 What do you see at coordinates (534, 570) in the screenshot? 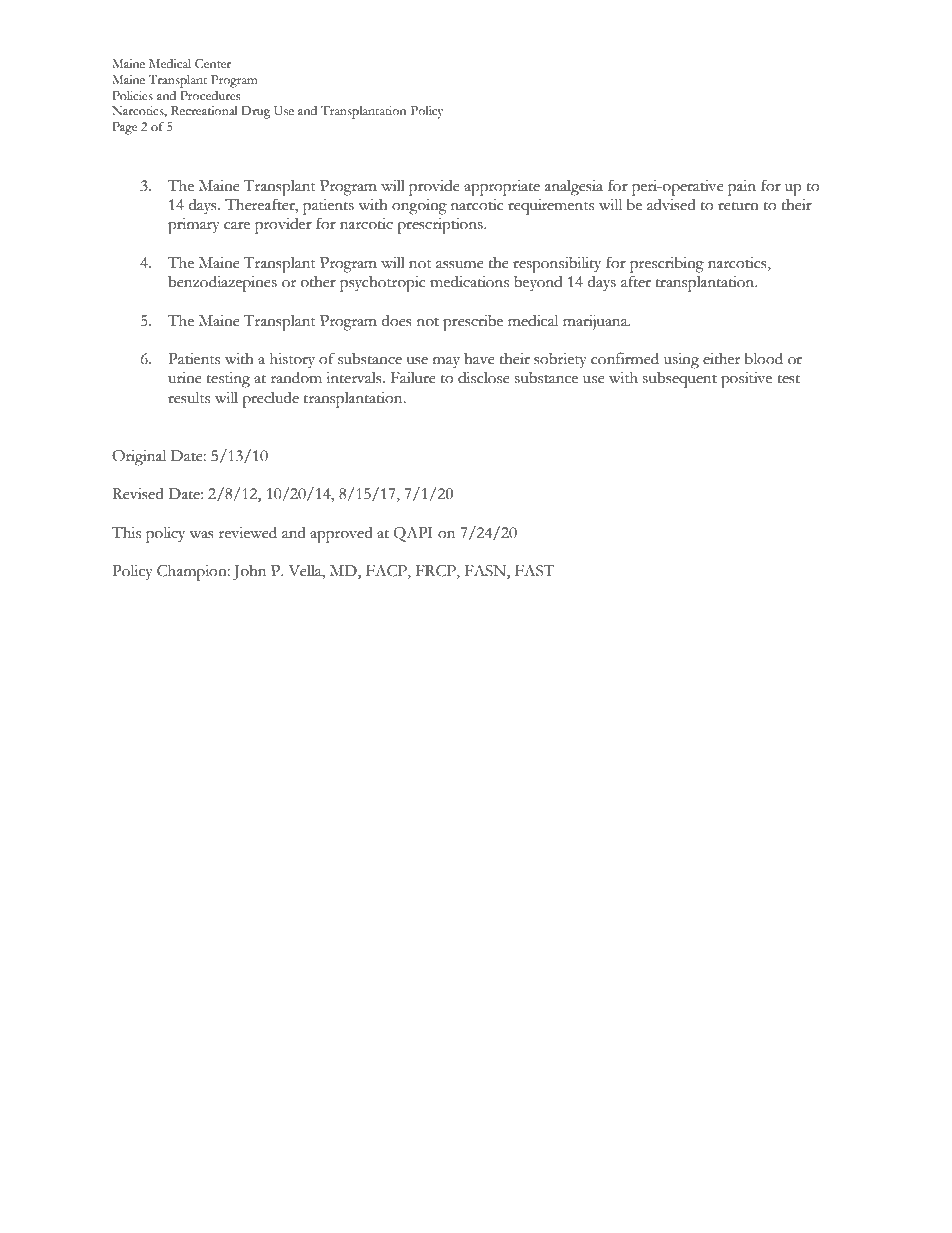
I see `FAST` at bounding box center [534, 570].
